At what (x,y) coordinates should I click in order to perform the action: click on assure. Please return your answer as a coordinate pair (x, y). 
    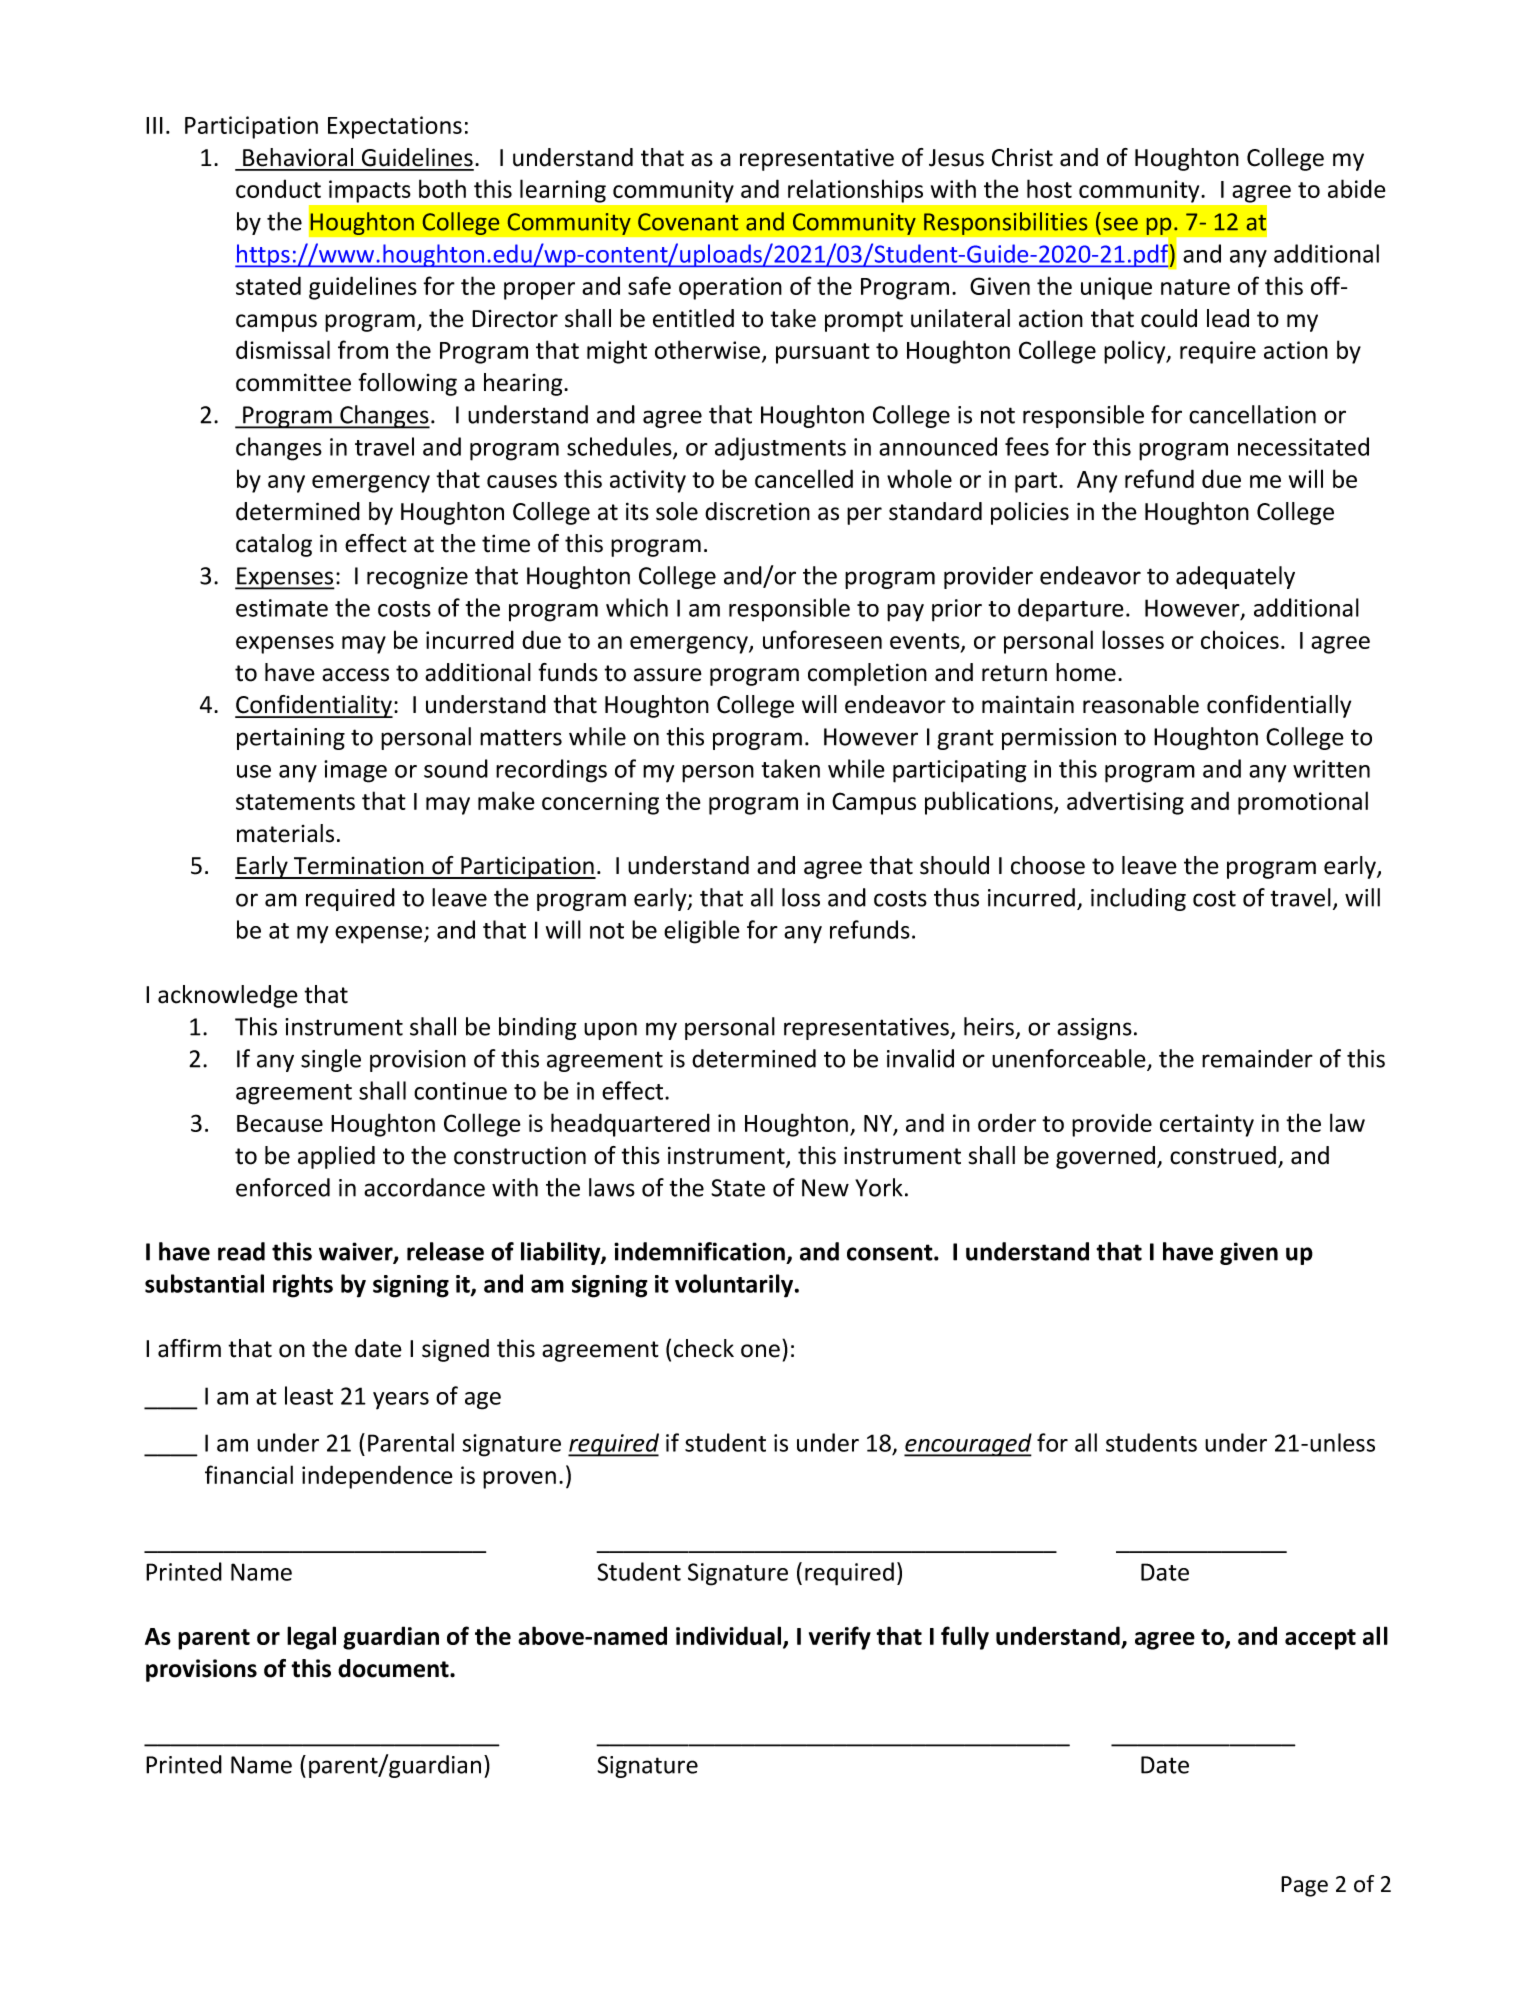
    Looking at the image, I should click on (668, 675).
